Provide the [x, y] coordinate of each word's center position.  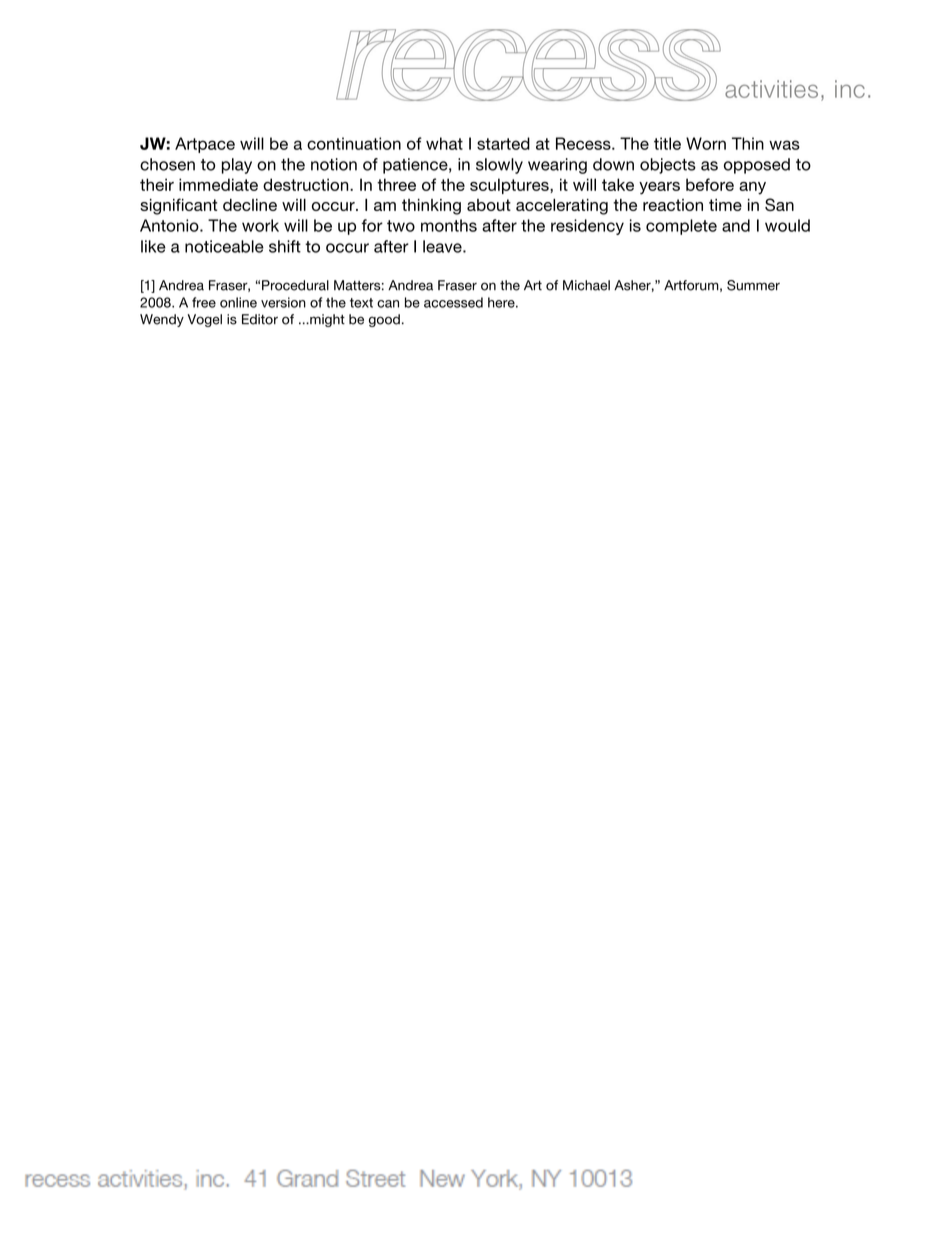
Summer [753, 285]
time [725, 205]
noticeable [224, 246]
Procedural [295, 285]
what [444, 143]
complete [681, 227]
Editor [260, 319]
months [449, 225]
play [237, 166]
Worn [706, 143]
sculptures [510, 186]
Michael [586, 285]
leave [443, 246]
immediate [218, 184]
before [710, 184]
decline [250, 205]
